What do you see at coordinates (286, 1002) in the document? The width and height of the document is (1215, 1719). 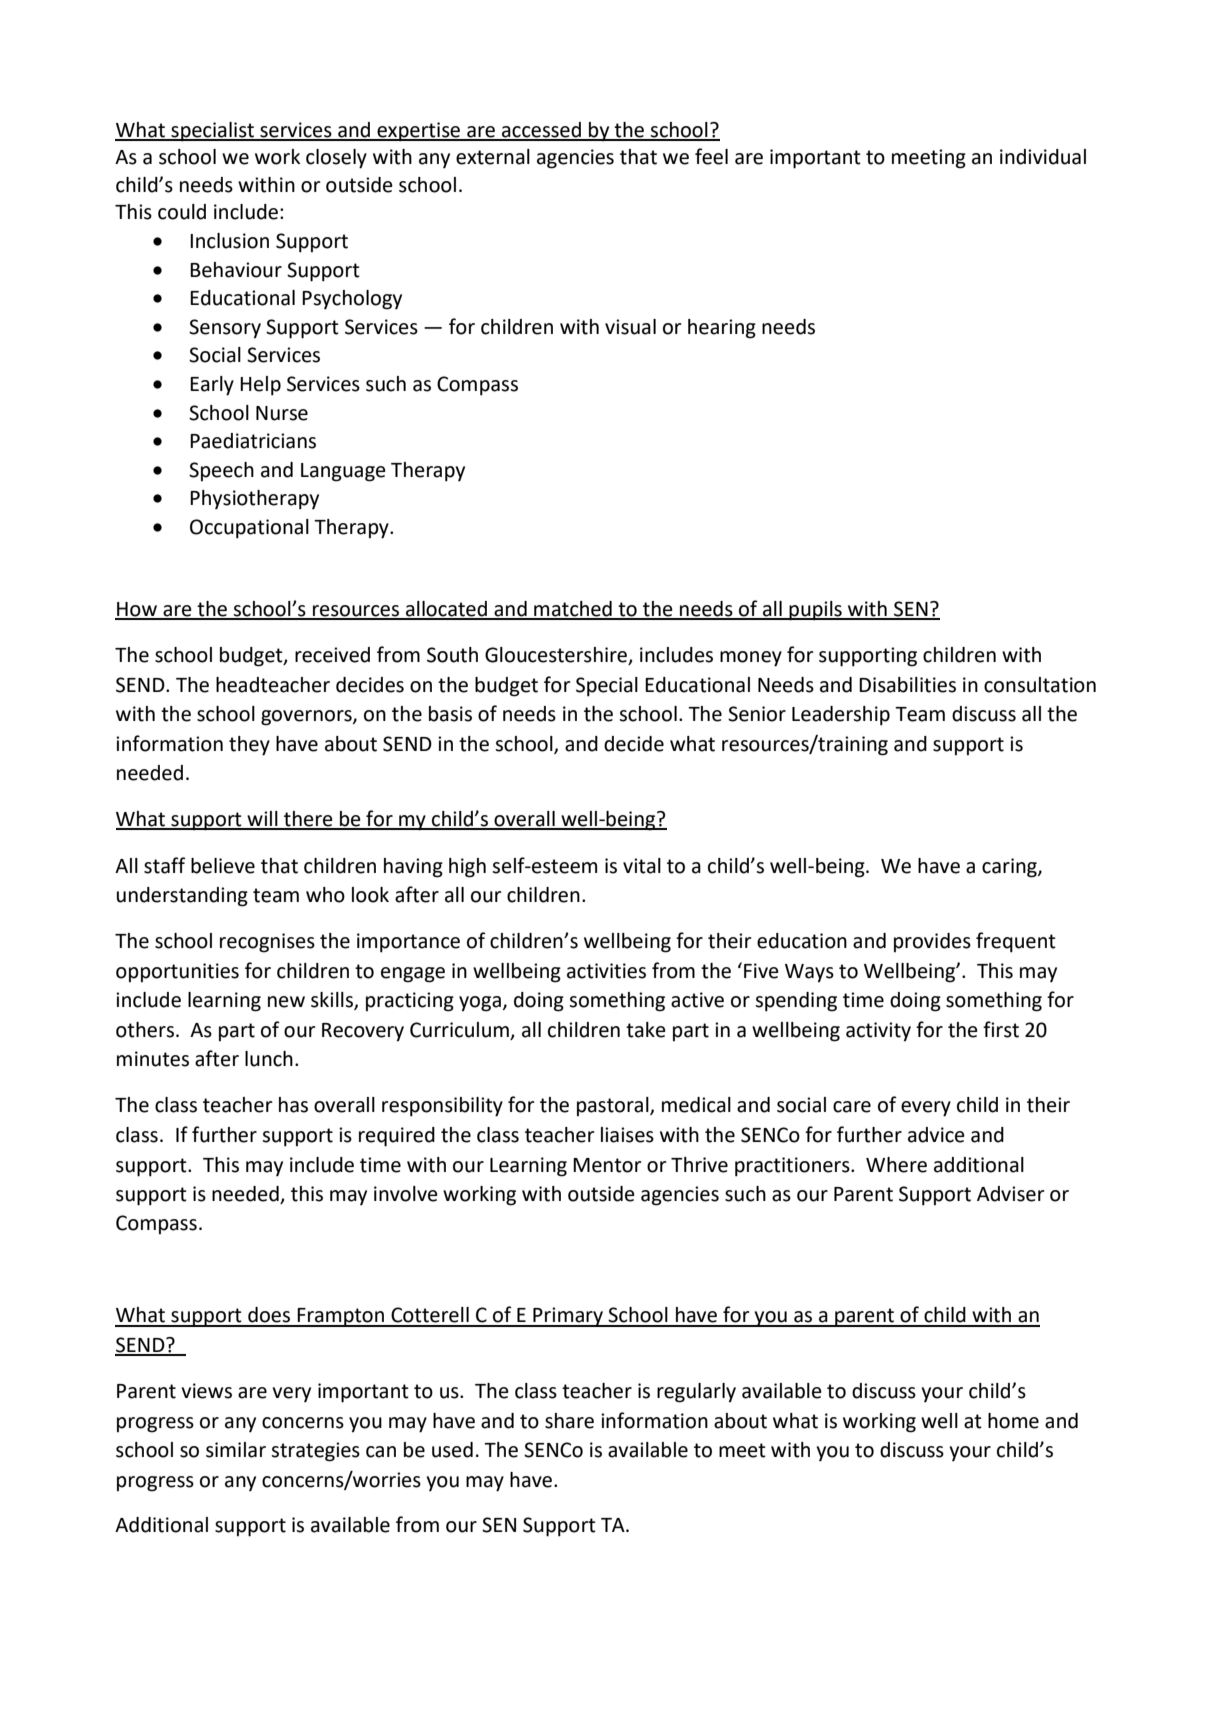 I see `new` at bounding box center [286, 1002].
